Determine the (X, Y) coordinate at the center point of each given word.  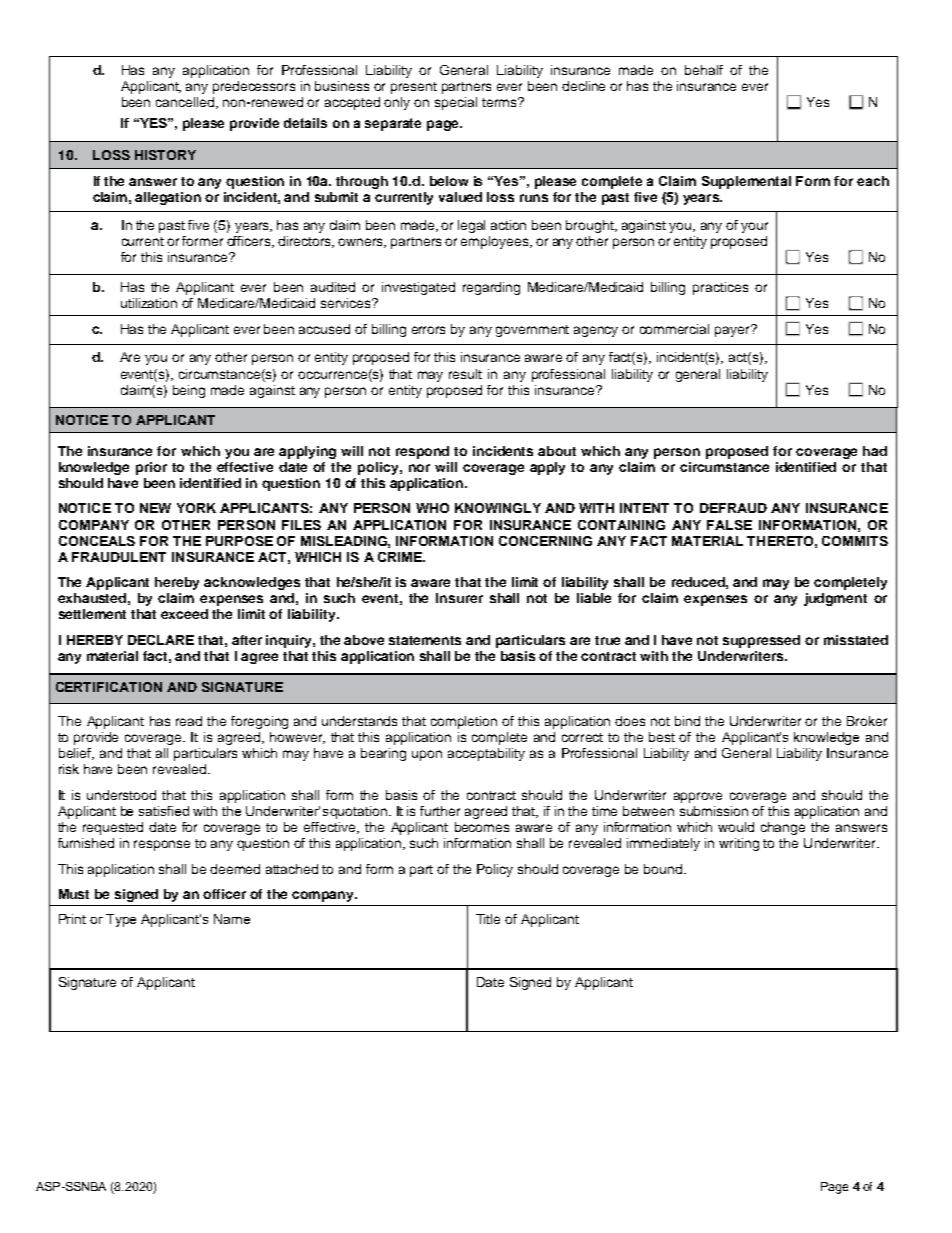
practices (720, 288)
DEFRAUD (733, 508)
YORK (196, 508)
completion (464, 722)
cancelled (186, 103)
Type (121, 920)
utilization (149, 303)
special (456, 103)
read (189, 721)
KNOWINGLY (498, 508)
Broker (867, 721)
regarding (491, 288)
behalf (704, 70)
